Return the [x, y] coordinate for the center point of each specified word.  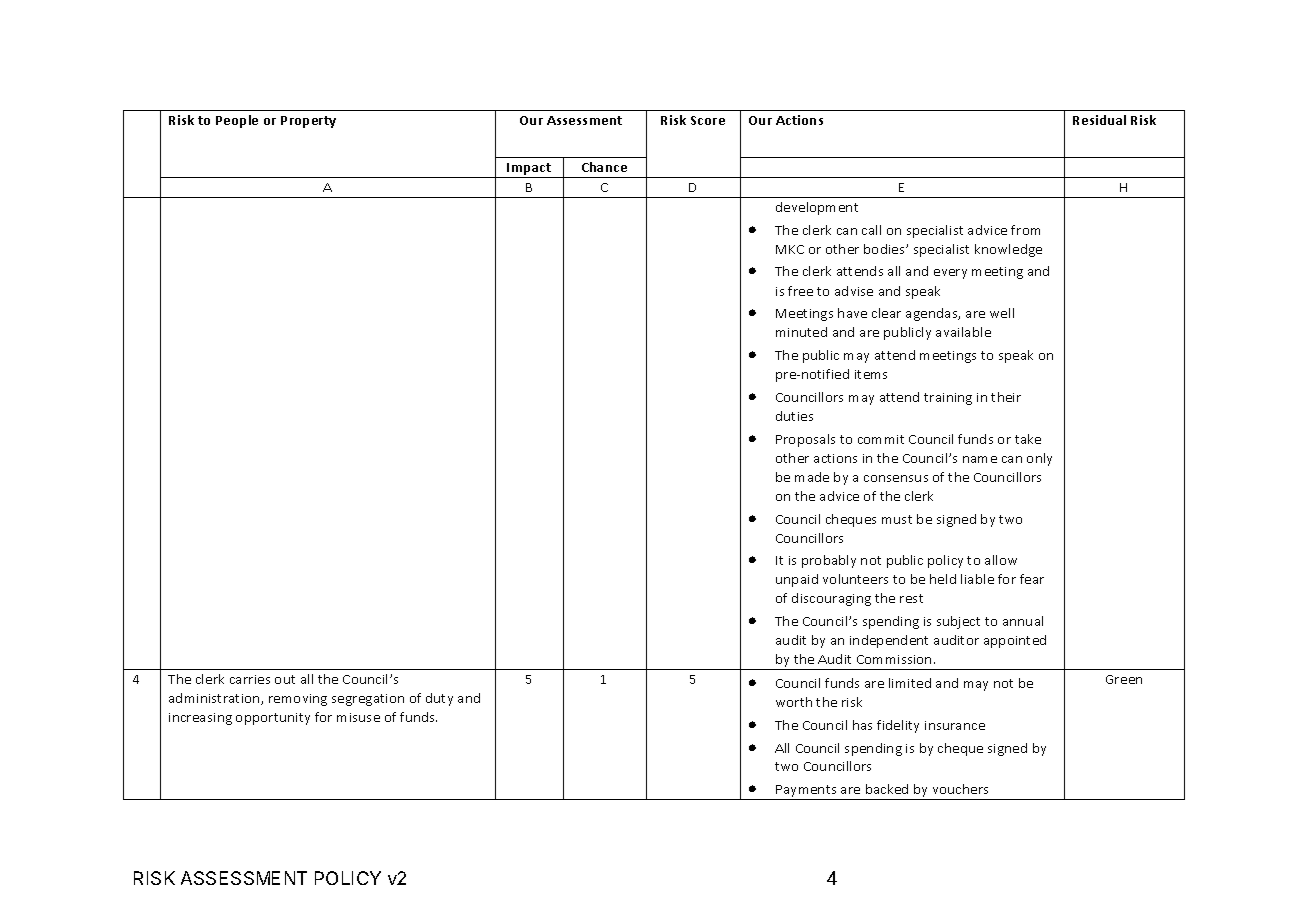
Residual [1099, 120]
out [285, 679]
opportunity [273, 719]
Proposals [805, 440]
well [1002, 313]
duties [794, 416]
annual [1023, 621]
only [1039, 459]
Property [308, 122]
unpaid [797, 580]
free [800, 291]
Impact [530, 170]
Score [708, 120]
